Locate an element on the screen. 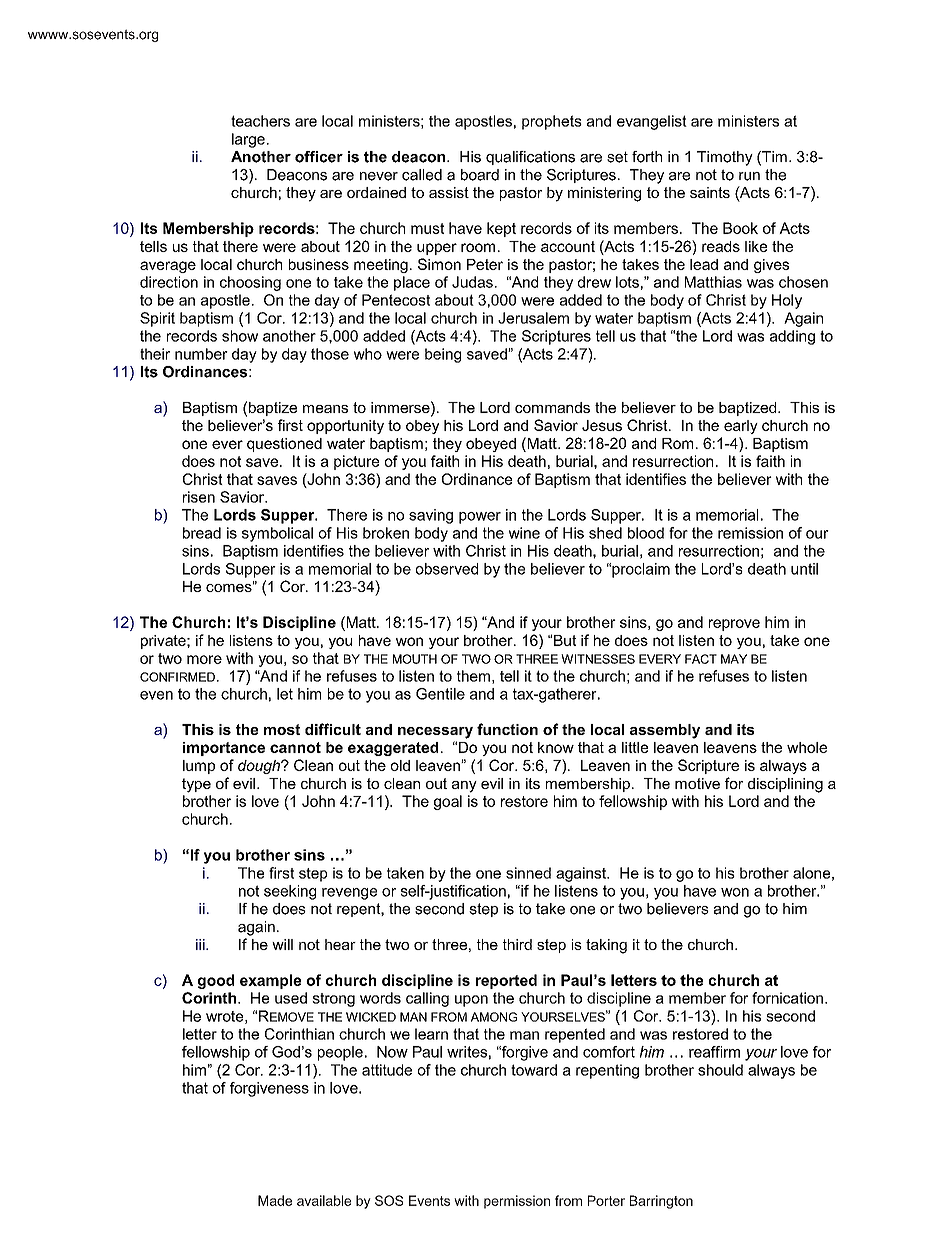 The image size is (952, 1233). goal is located at coordinates (448, 802).
